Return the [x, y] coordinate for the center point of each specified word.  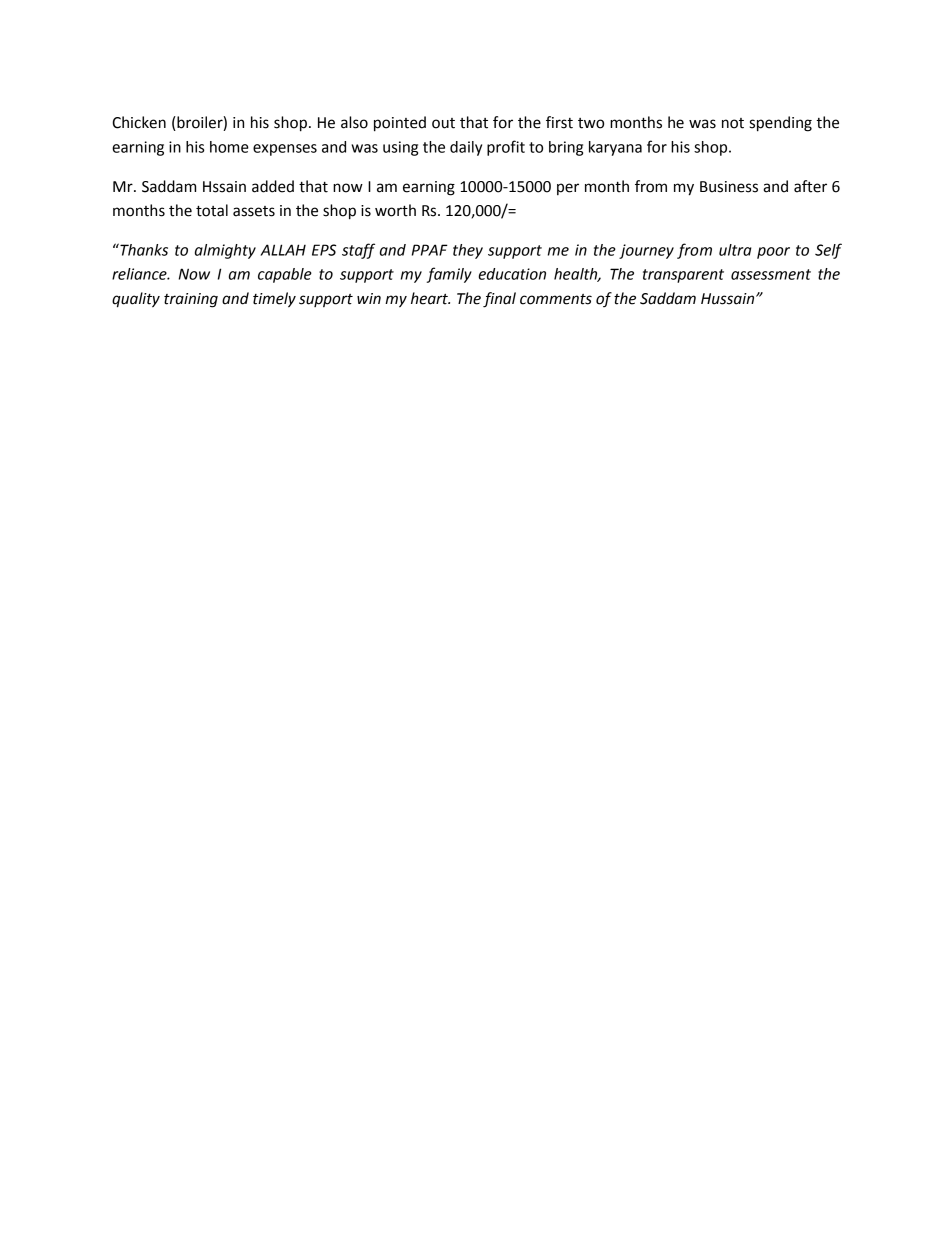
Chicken [139, 122]
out [443, 123]
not [733, 123]
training [191, 300]
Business [729, 187]
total [212, 210]
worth [395, 210]
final [499, 300]
